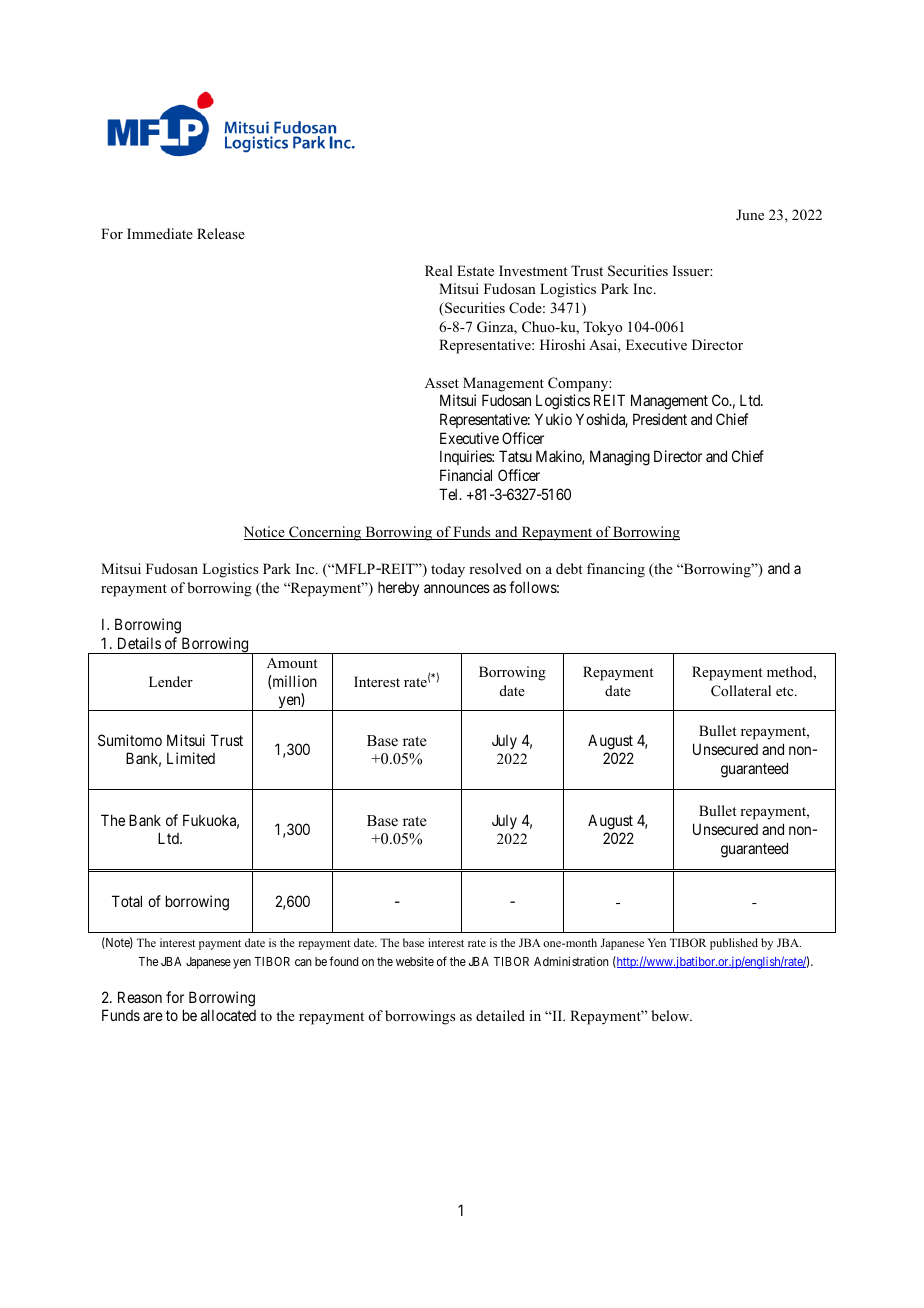 This screenshot has height=1308, width=924. I want to click on Tel, so click(450, 494).
